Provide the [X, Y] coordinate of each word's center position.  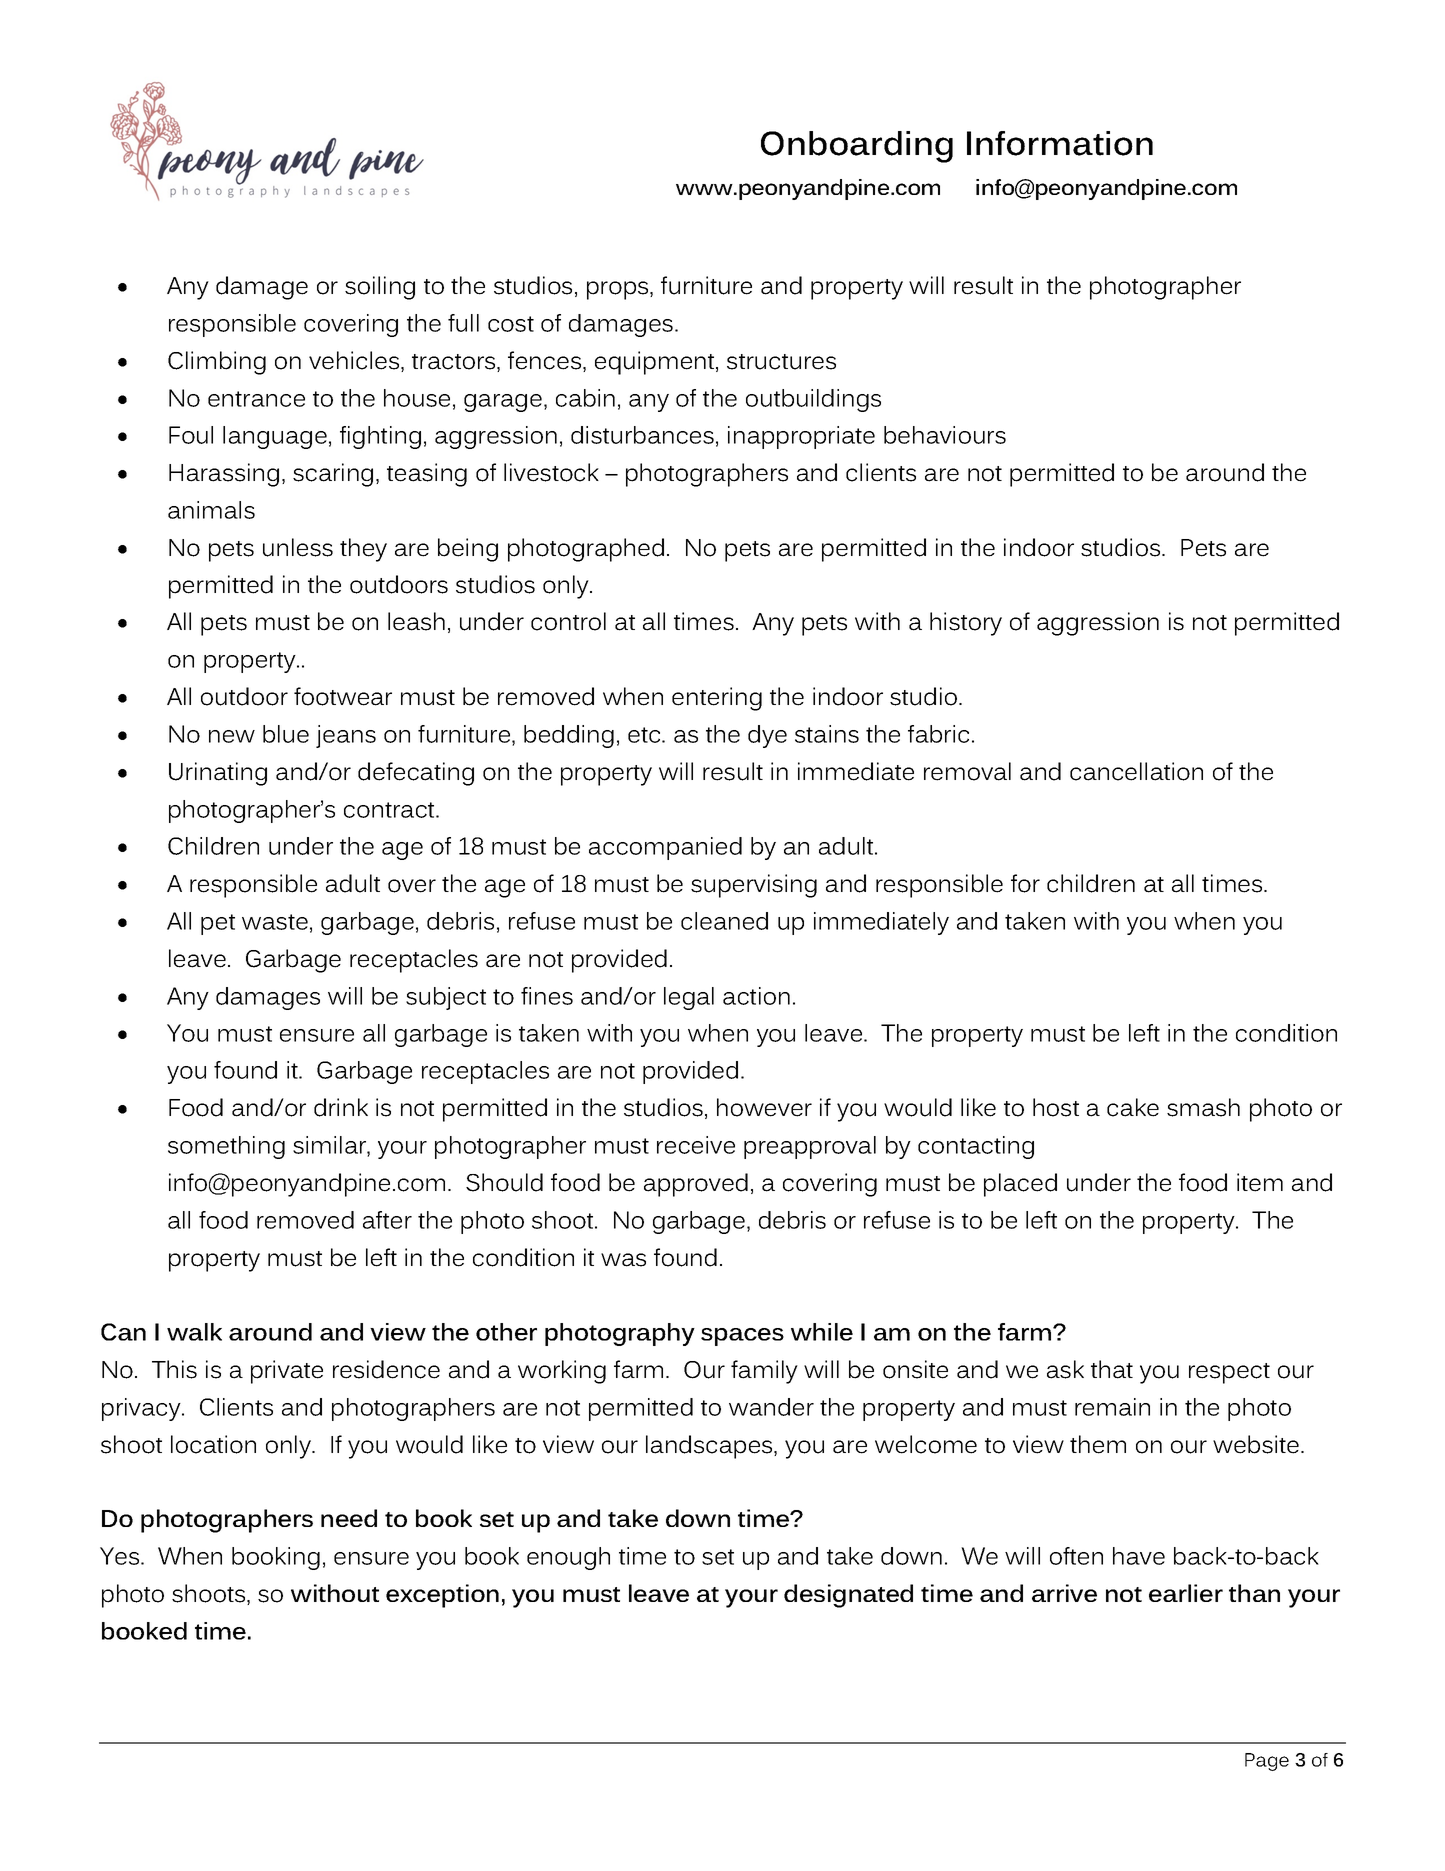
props [619, 290]
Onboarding [857, 147]
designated [848, 1596]
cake [1133, 1107]
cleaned [724, 921]
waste [275, 922]
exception [442, 1596]
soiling [380, 288]
